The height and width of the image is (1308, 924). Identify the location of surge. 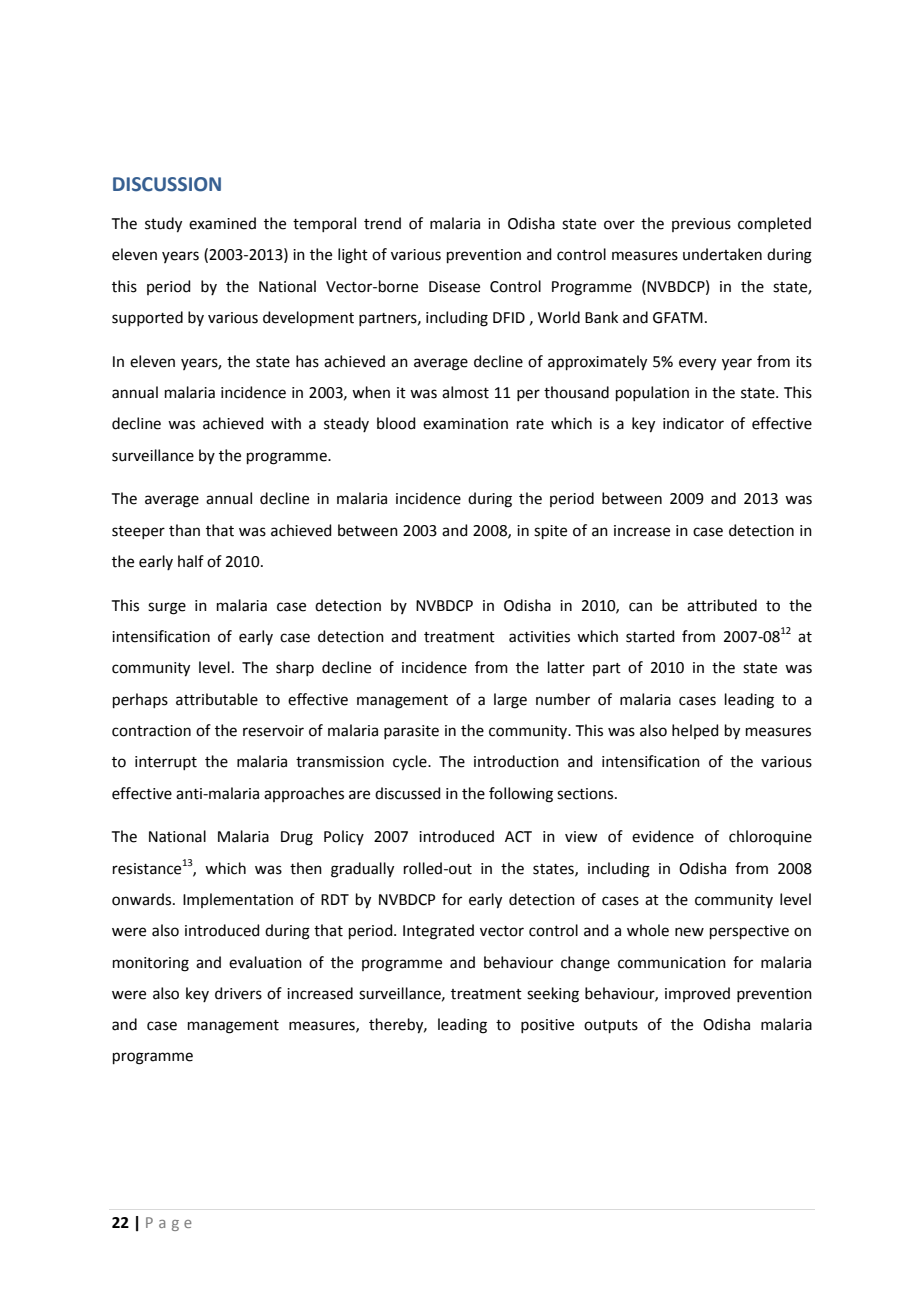
(167, 608).
